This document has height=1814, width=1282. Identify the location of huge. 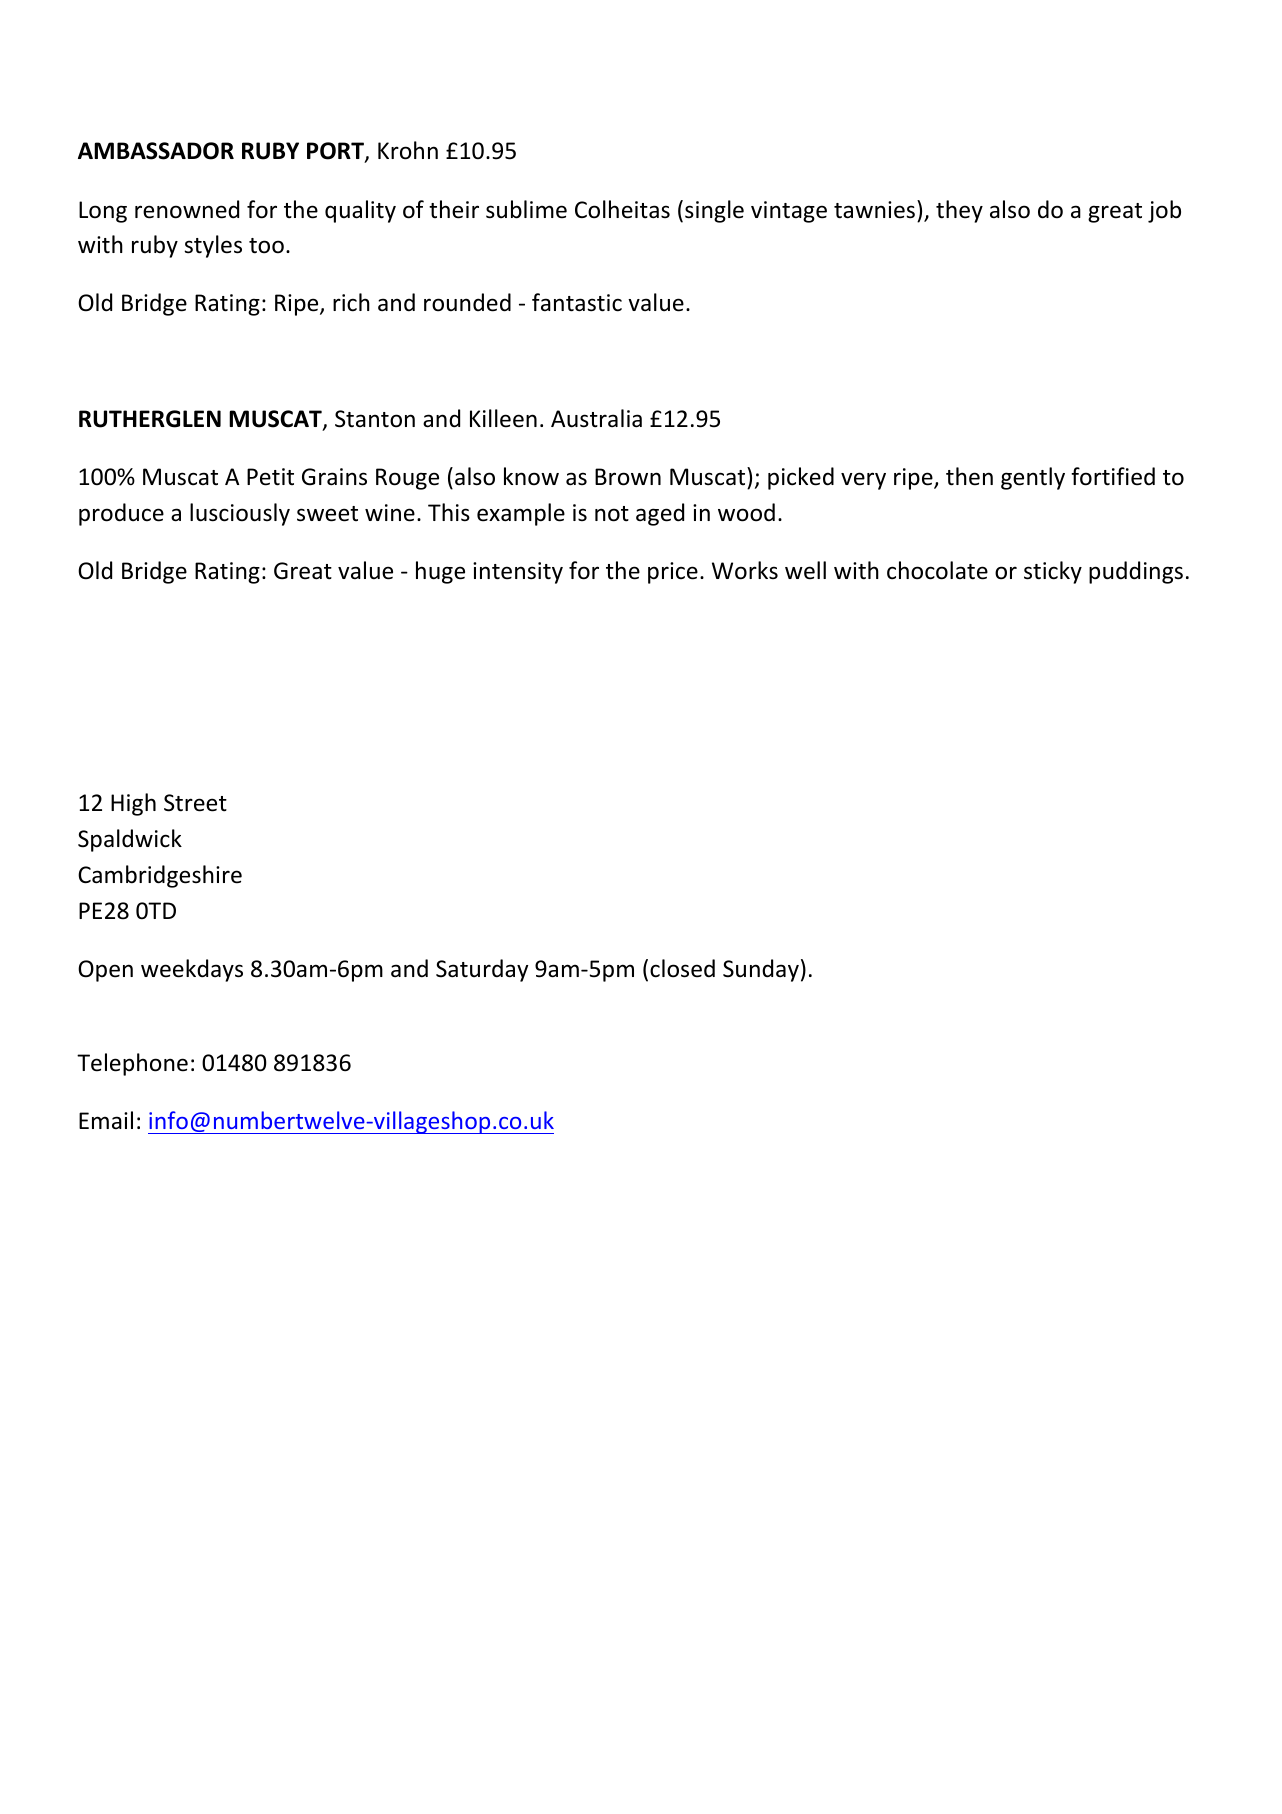
(440, 572).
